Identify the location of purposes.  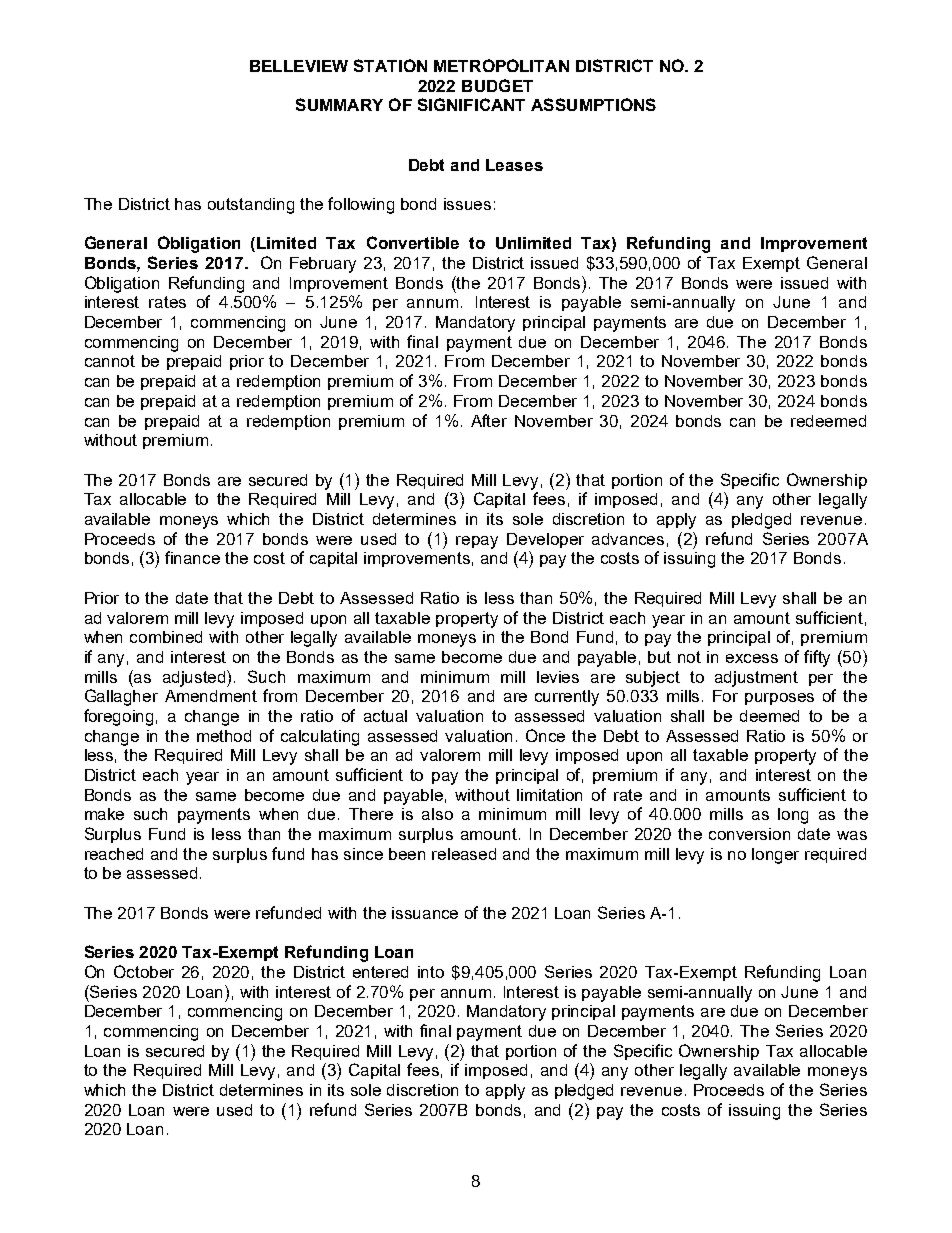
(779, 699).
